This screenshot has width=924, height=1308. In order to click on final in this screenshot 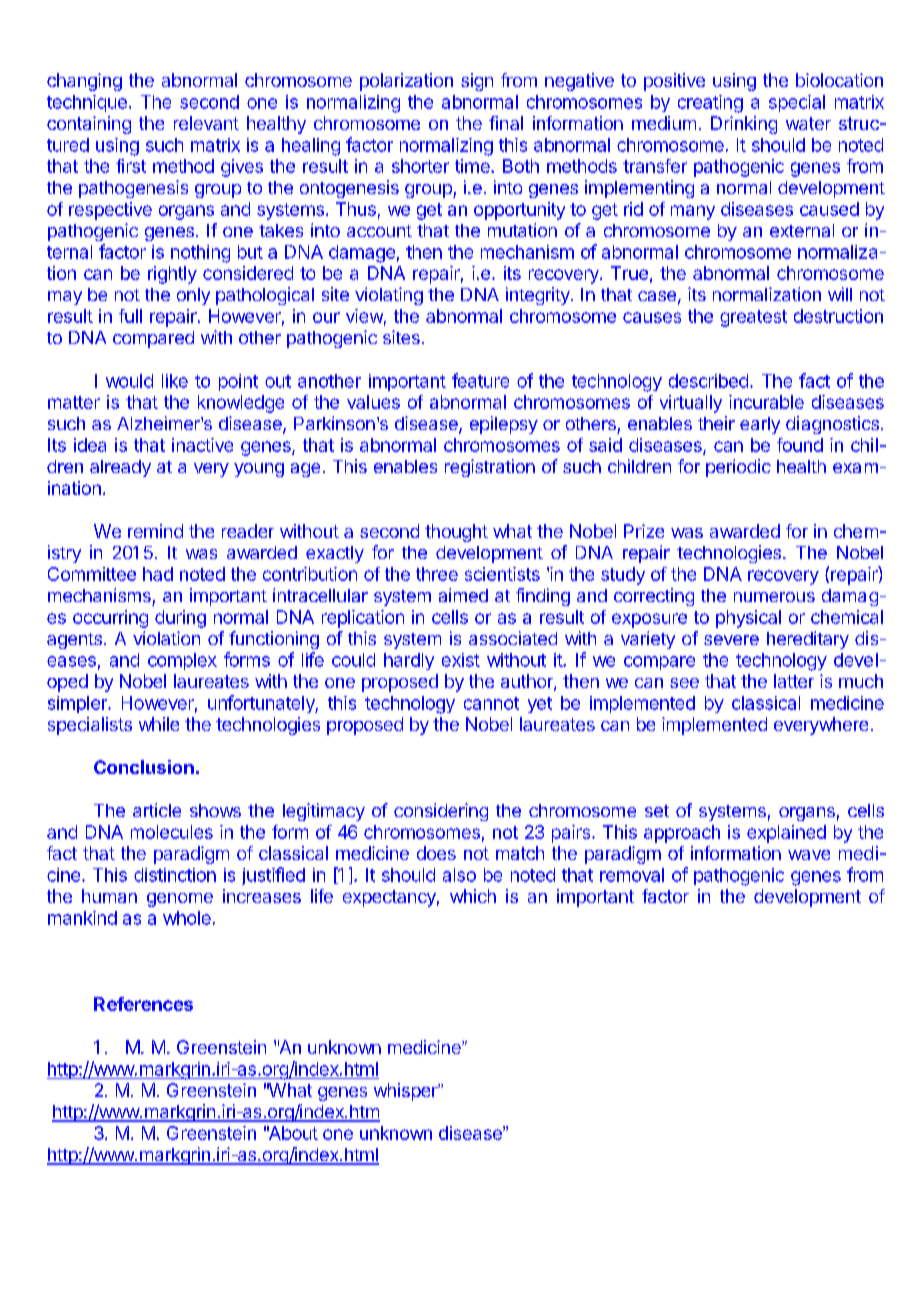, I will do `click(506, 123)`.
